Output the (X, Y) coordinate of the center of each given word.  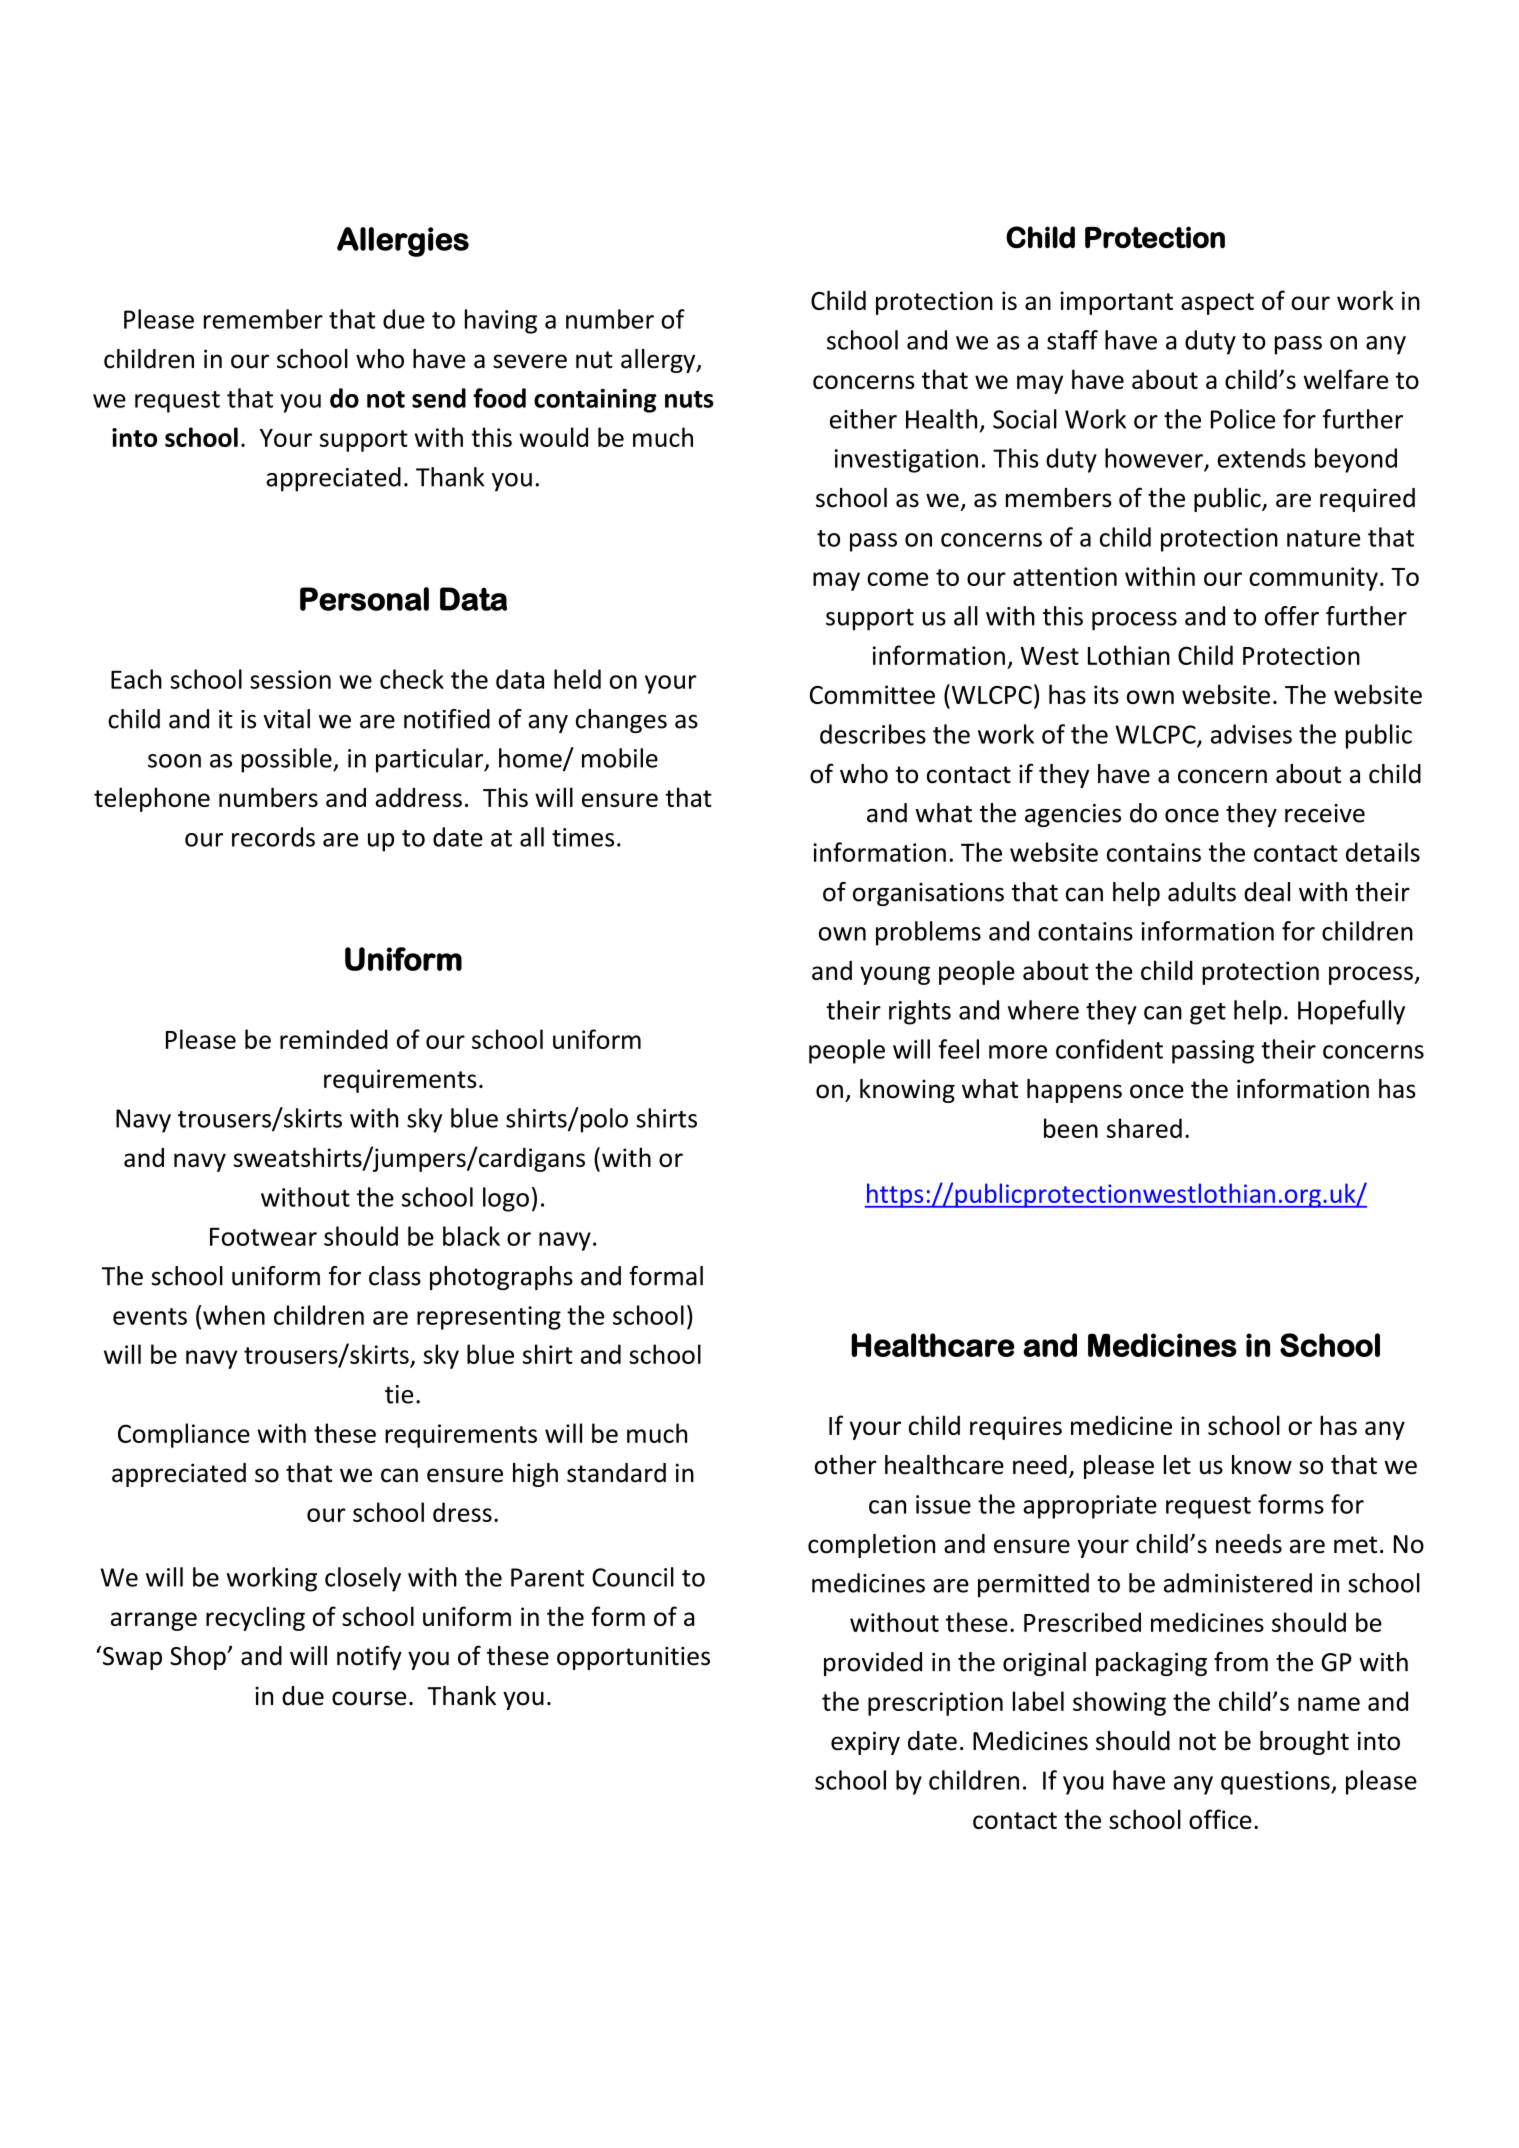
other (846, 1465)
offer (1292, 616)
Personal (364, 599)
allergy (659, 361)
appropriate (1090, 1507)
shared (1144, 1128)
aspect (1217, 304)
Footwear (263, 1237)
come (897, 579)
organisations (928, 894)
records (273, 837)
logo (506, 1199)
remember (263, 319)
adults (1202, 892)
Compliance (184, 1435)
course (369, 1698)
